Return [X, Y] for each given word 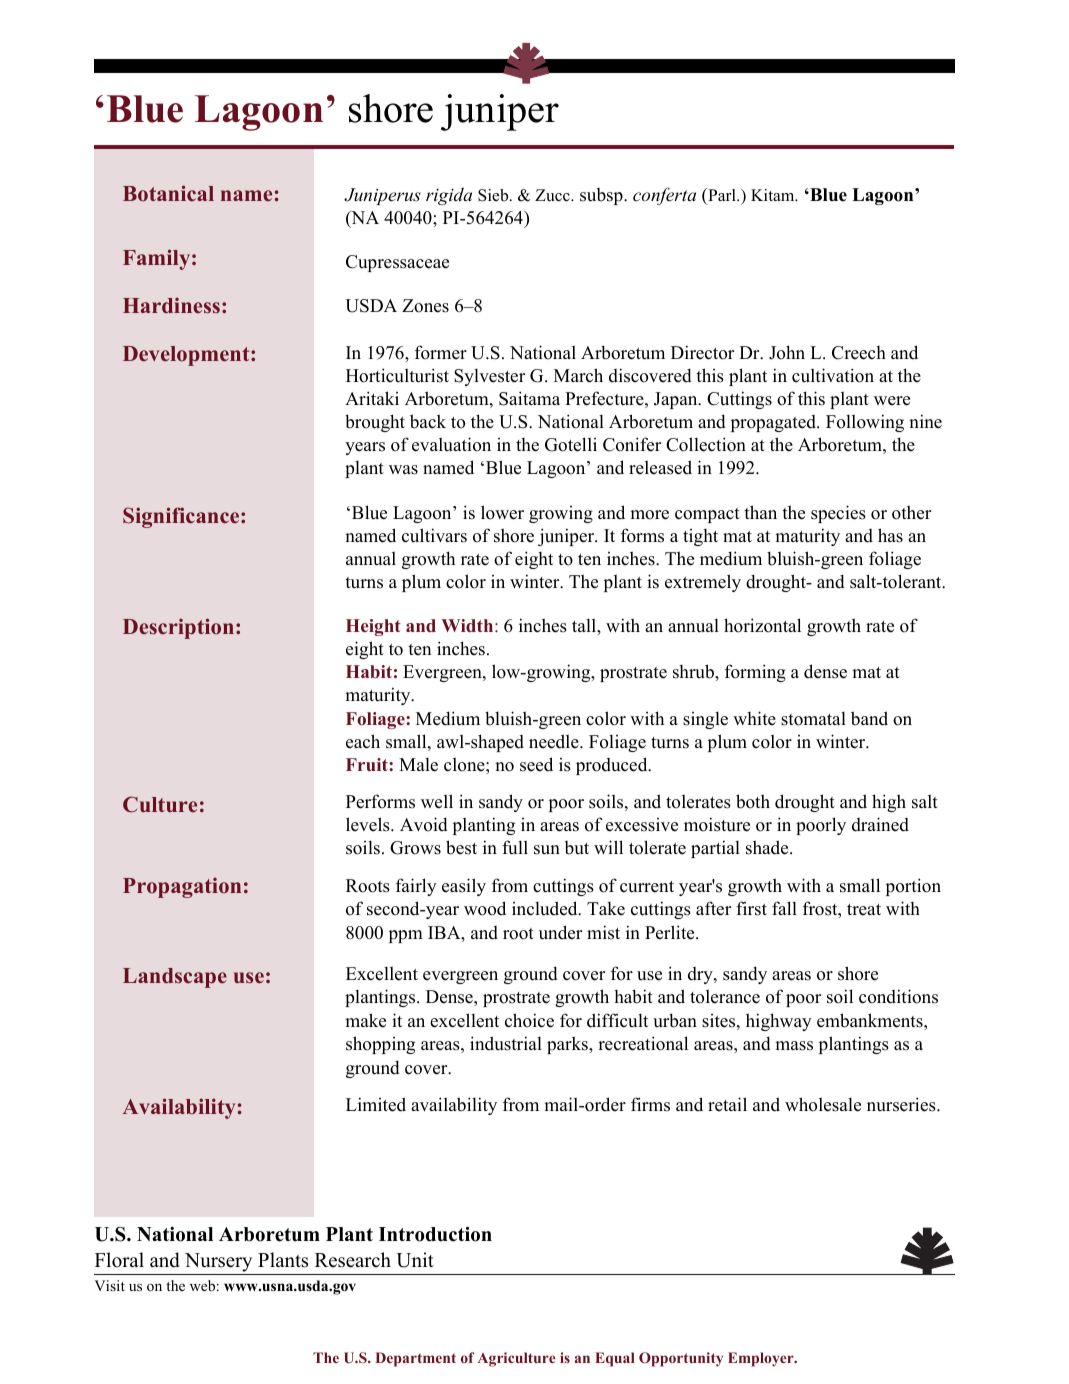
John [787, 352]
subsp [602, 196]
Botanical [168, 193]
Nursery [218, 1264]
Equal [615, 1359]
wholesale [823, 1104]
